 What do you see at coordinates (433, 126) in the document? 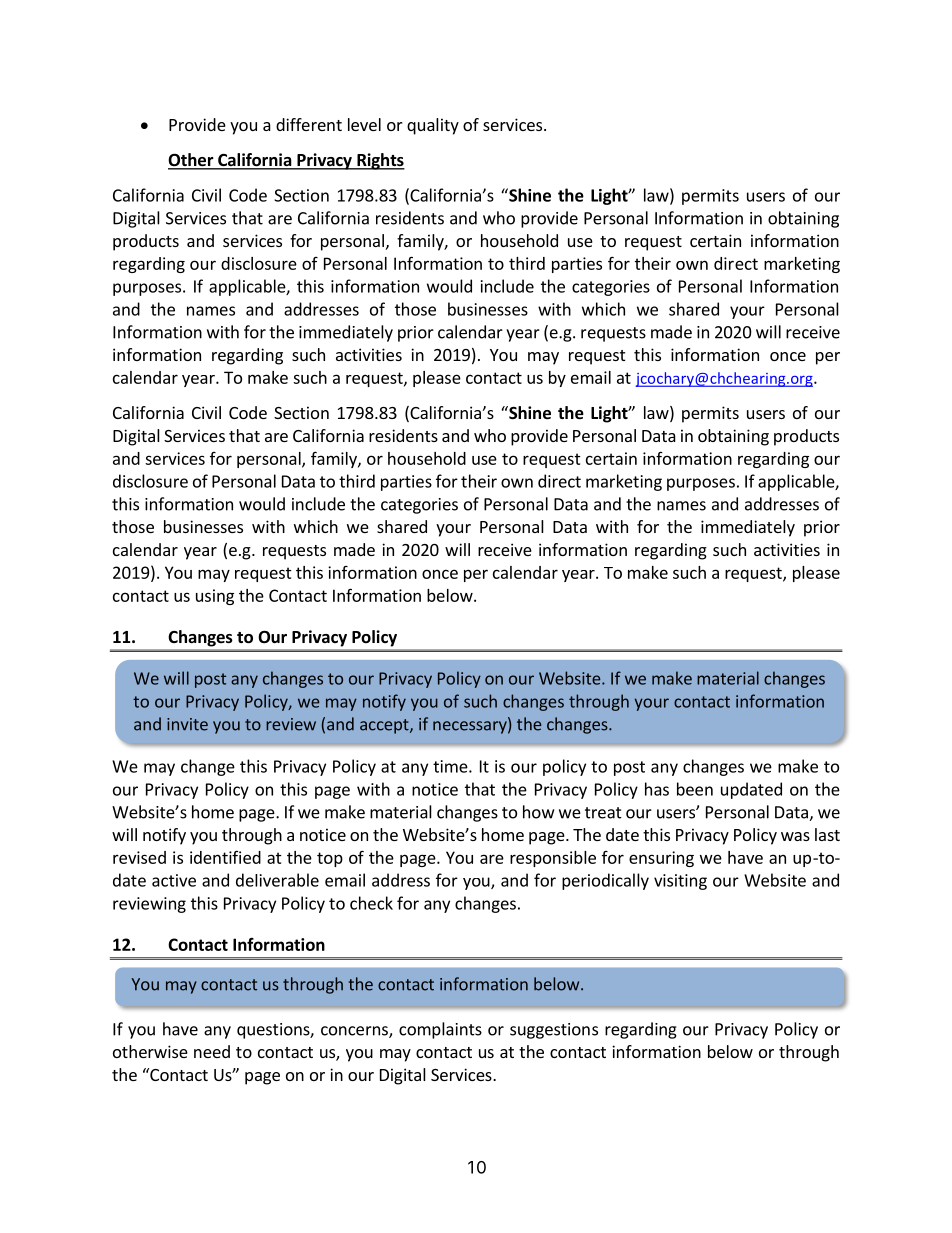
I see `quality` at bounding box center [433, 126].
